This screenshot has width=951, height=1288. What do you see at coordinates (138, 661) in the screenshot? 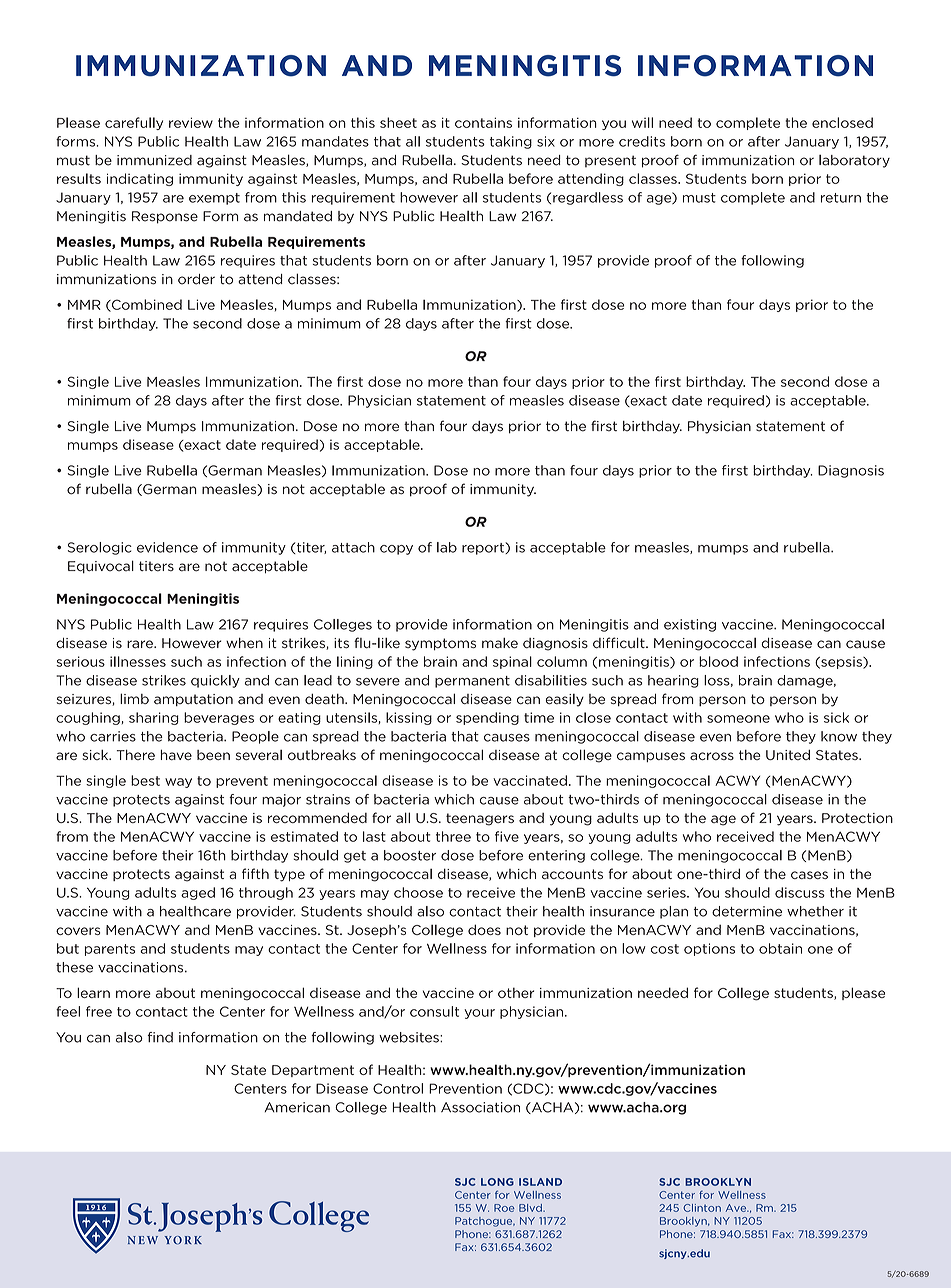
I see `illnesses` at bounding box center [138, 661].
